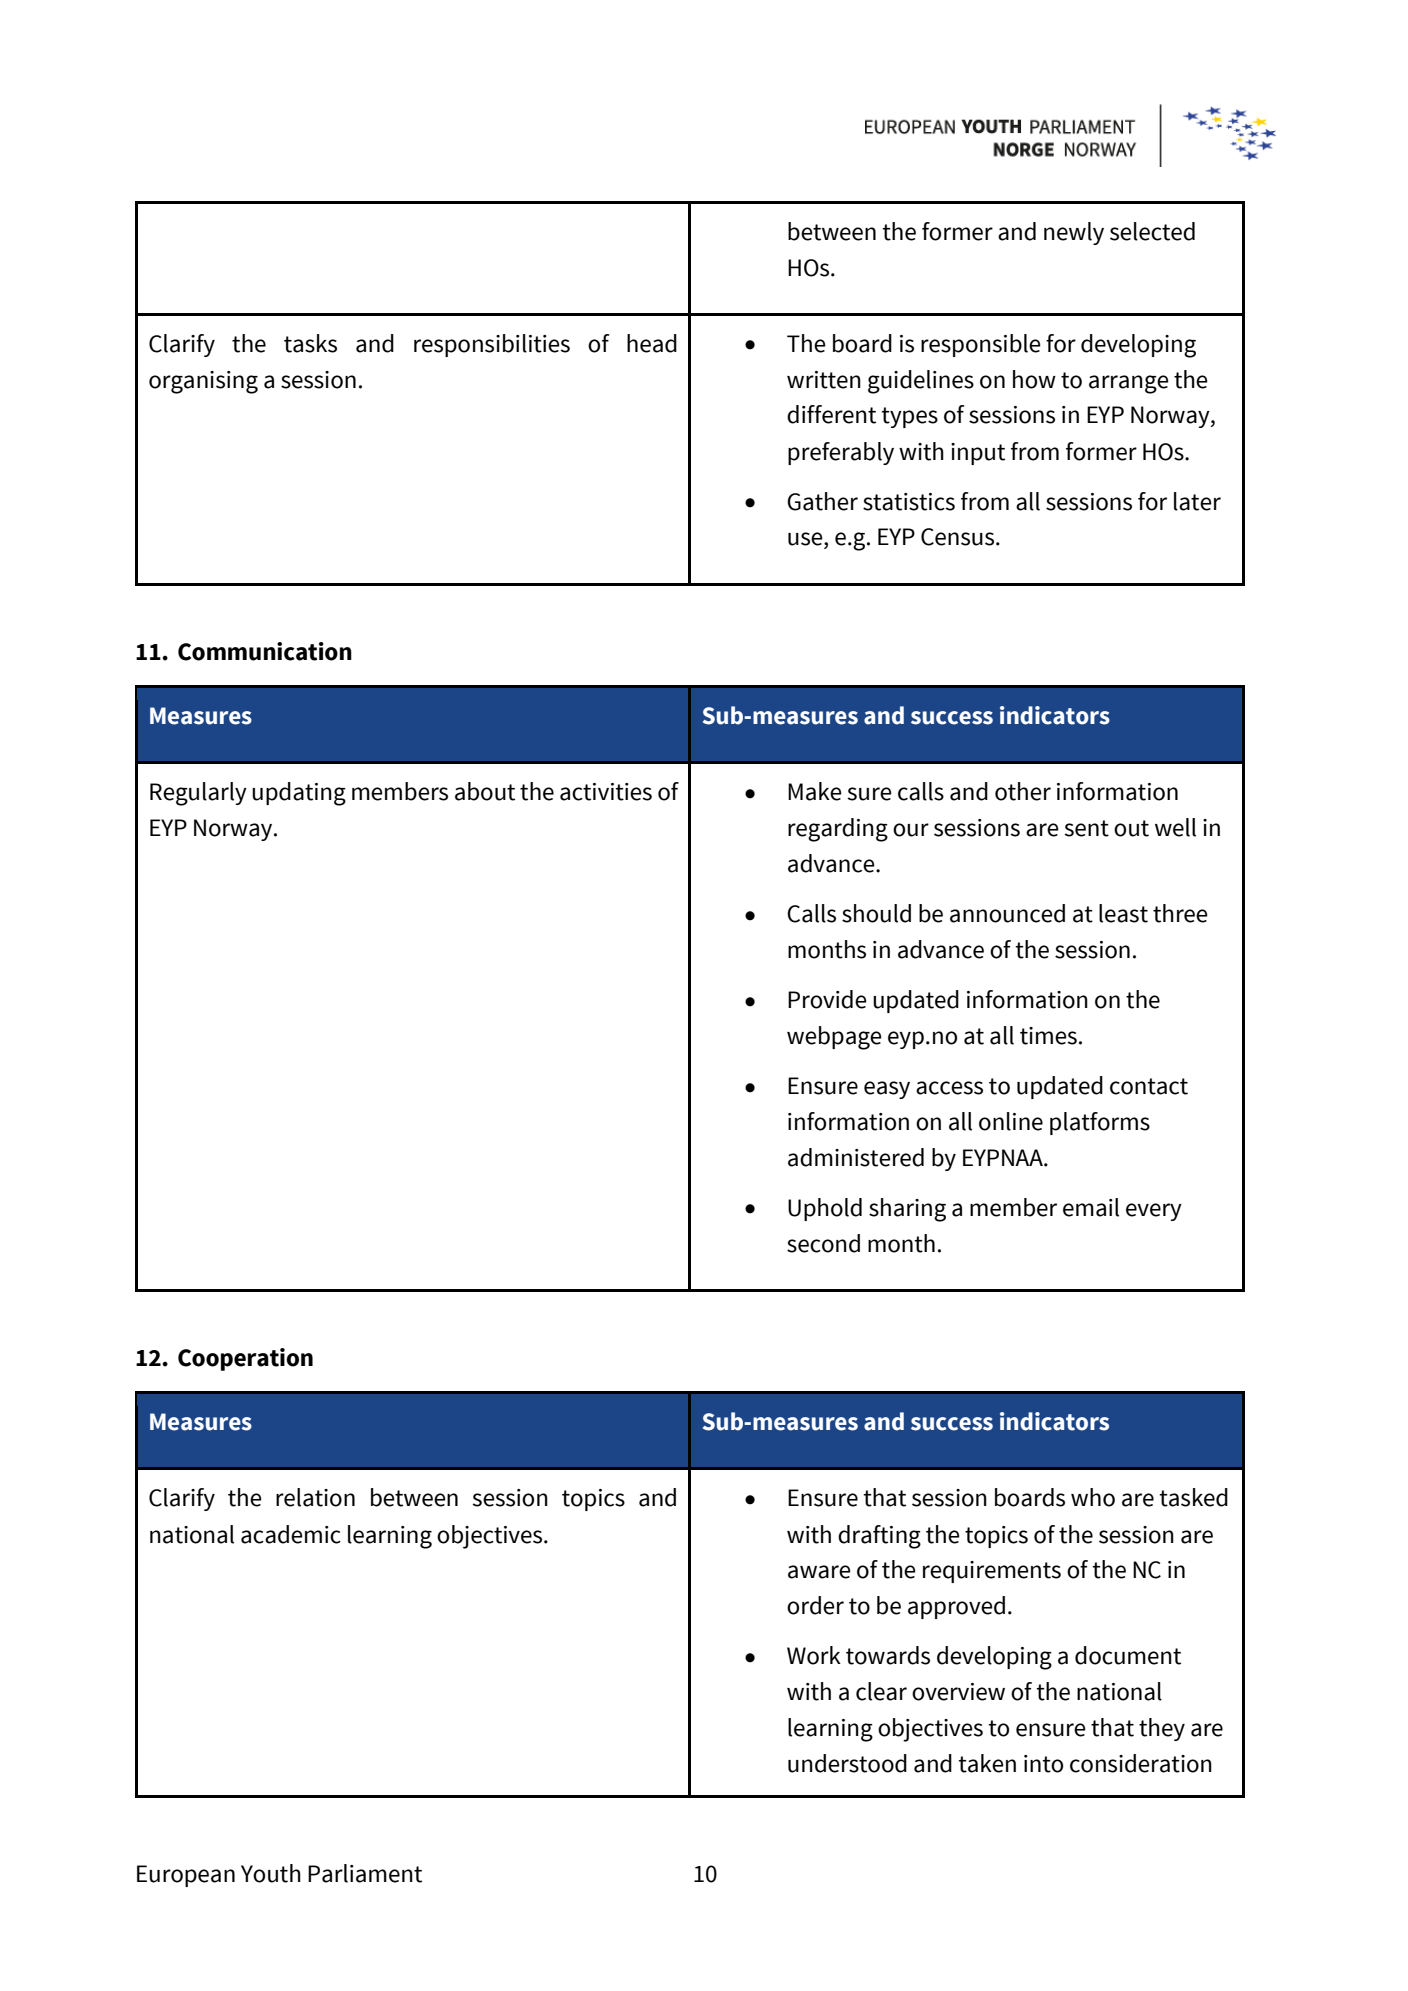 The image size is (1408, 1991). I want to click on least, so click(1123, 913).
